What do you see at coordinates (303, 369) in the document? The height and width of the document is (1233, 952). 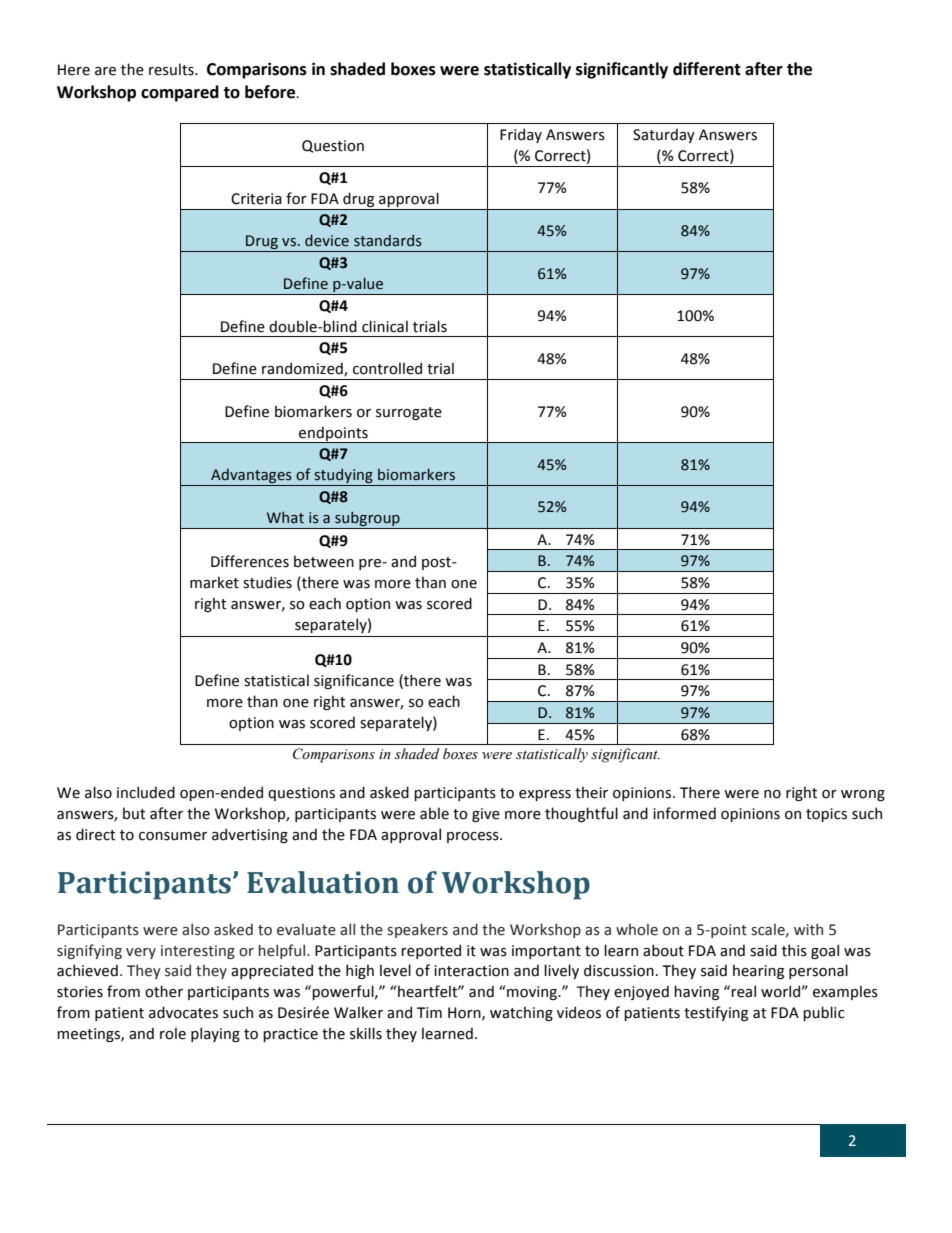 I see `randomized` at bounding box center [303, 369].
